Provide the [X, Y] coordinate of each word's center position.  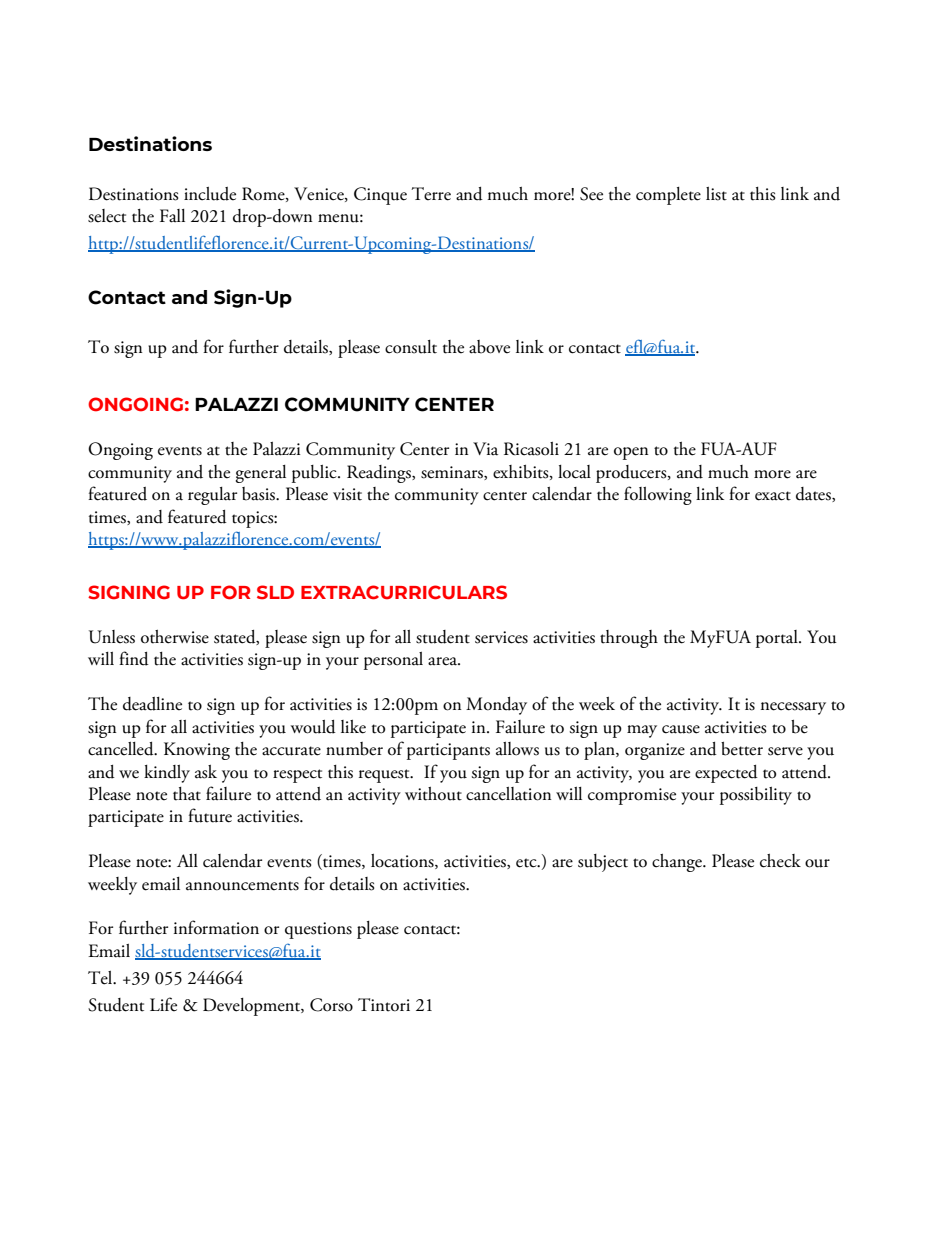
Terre [431, 194]
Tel [101, 978]
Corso [331, 1005]
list [716, 194]
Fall [172, 216]
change [678, 863]
